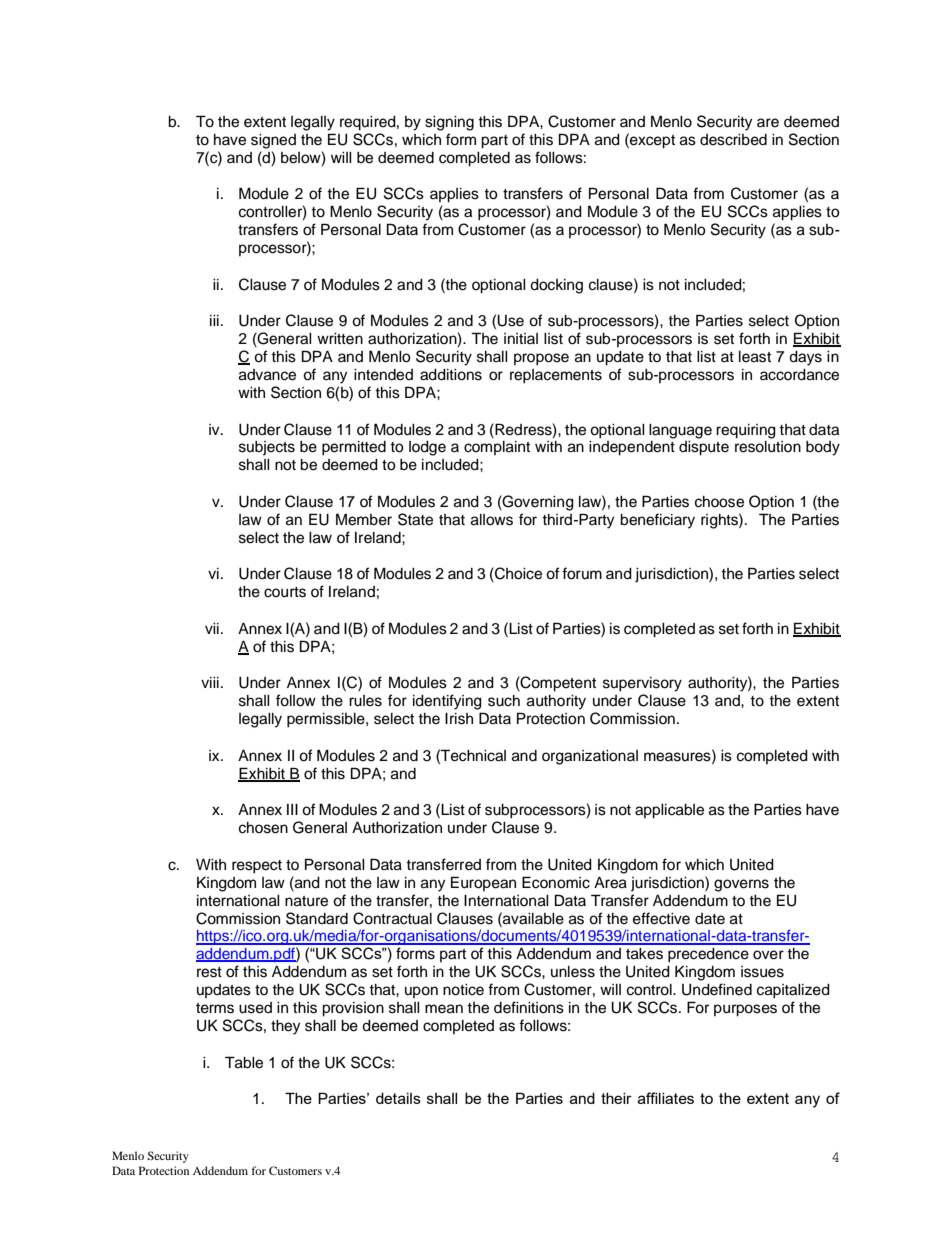 This image has width=952, height=1233. Describe the element at coordinates (642, 684) in the image. I see `supervisory` at that location.
